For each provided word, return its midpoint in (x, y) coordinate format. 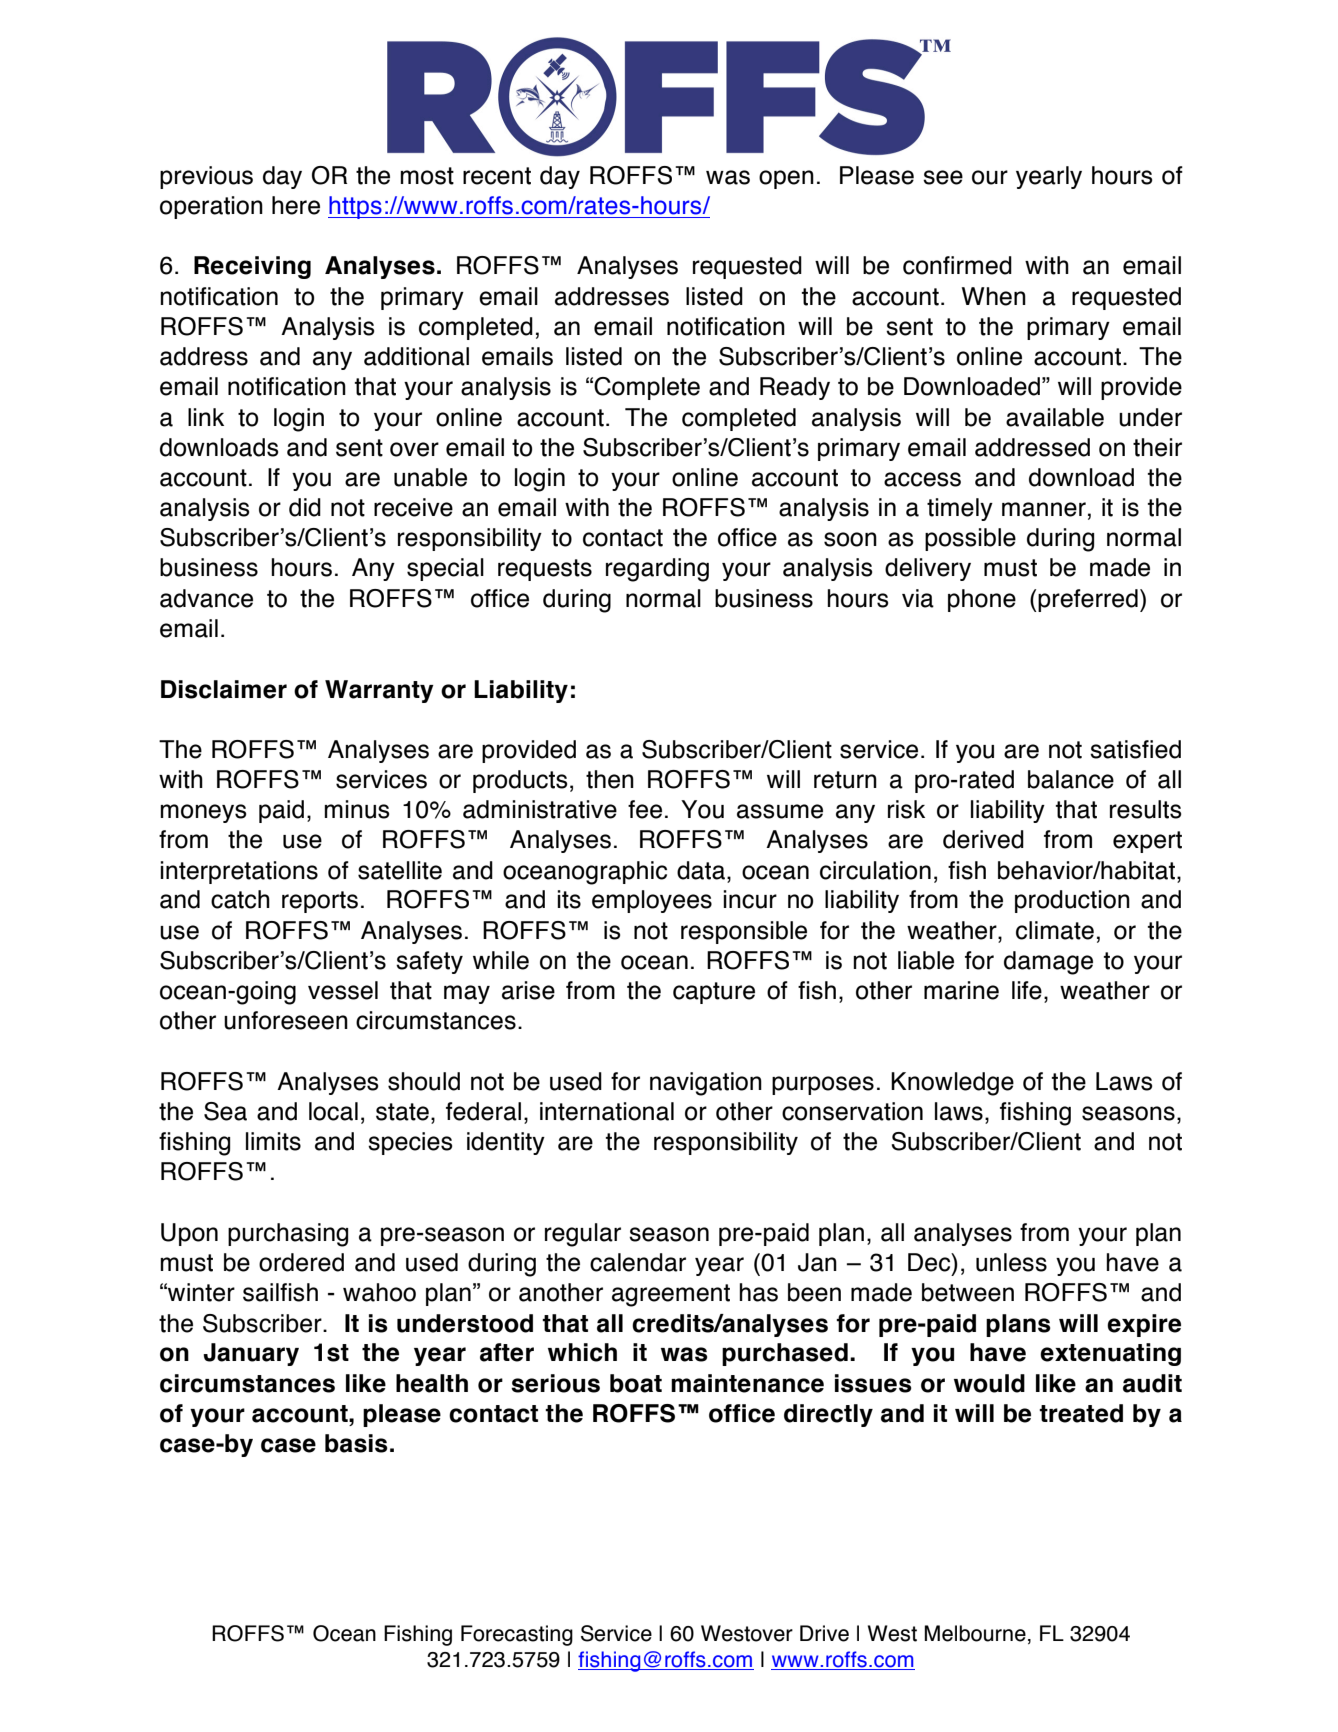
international (607, 1111)
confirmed (957, 265)
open (786, 179)
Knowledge (952, 1084)
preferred (1088, 600)
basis (356, 1443)
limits (273, 1141)
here (296, 205)
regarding (657, 570)
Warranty (379, 691)
